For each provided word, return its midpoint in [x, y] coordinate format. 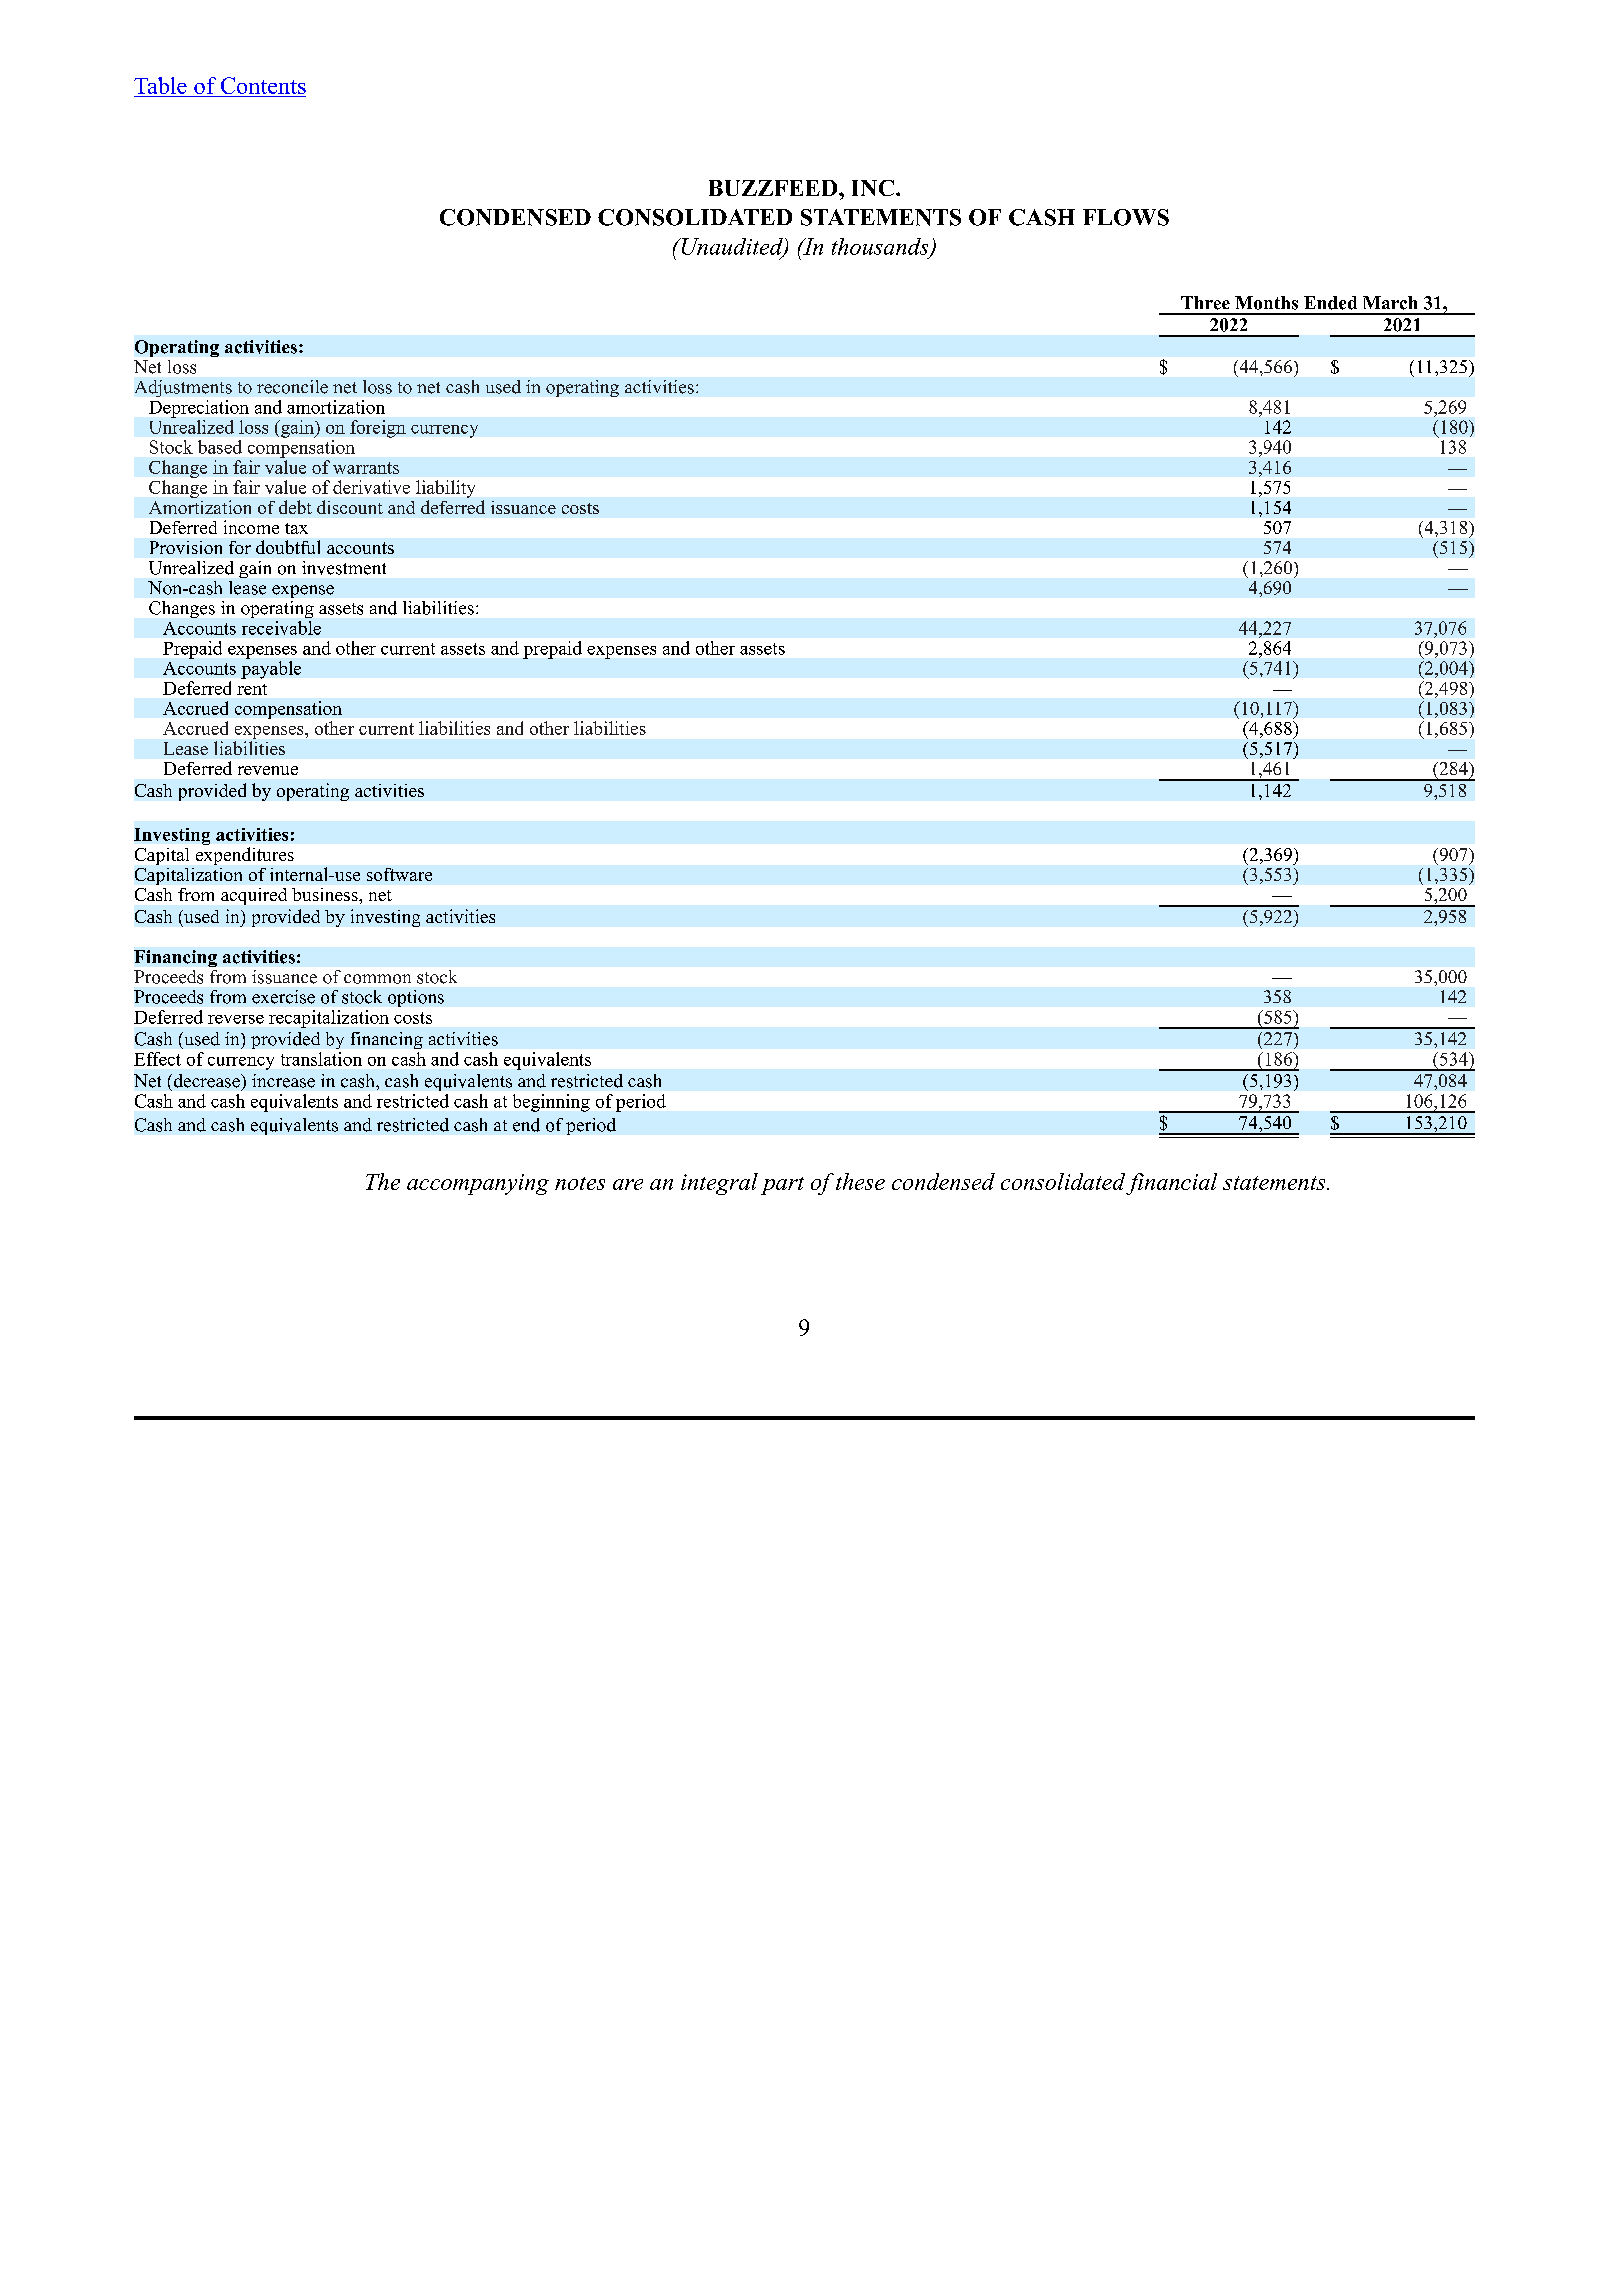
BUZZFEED [774, 188]
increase [283, 1081]
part [782, 1186]
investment [344, 568]
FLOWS [1126, 217]
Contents [262, 87]
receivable [281, 628]
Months [1266, 303]
